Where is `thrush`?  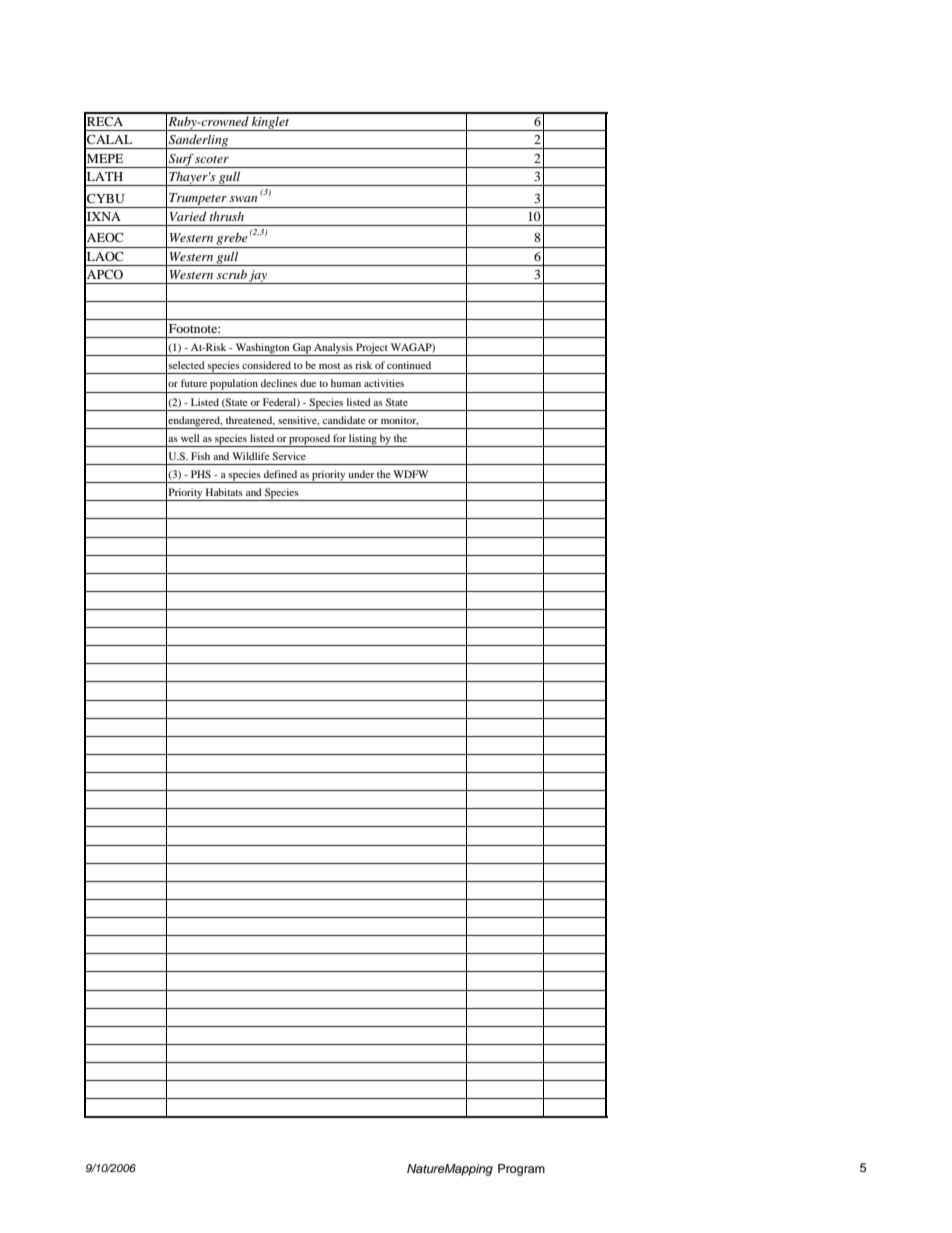 thrush is located at coordinates (226, 216).
